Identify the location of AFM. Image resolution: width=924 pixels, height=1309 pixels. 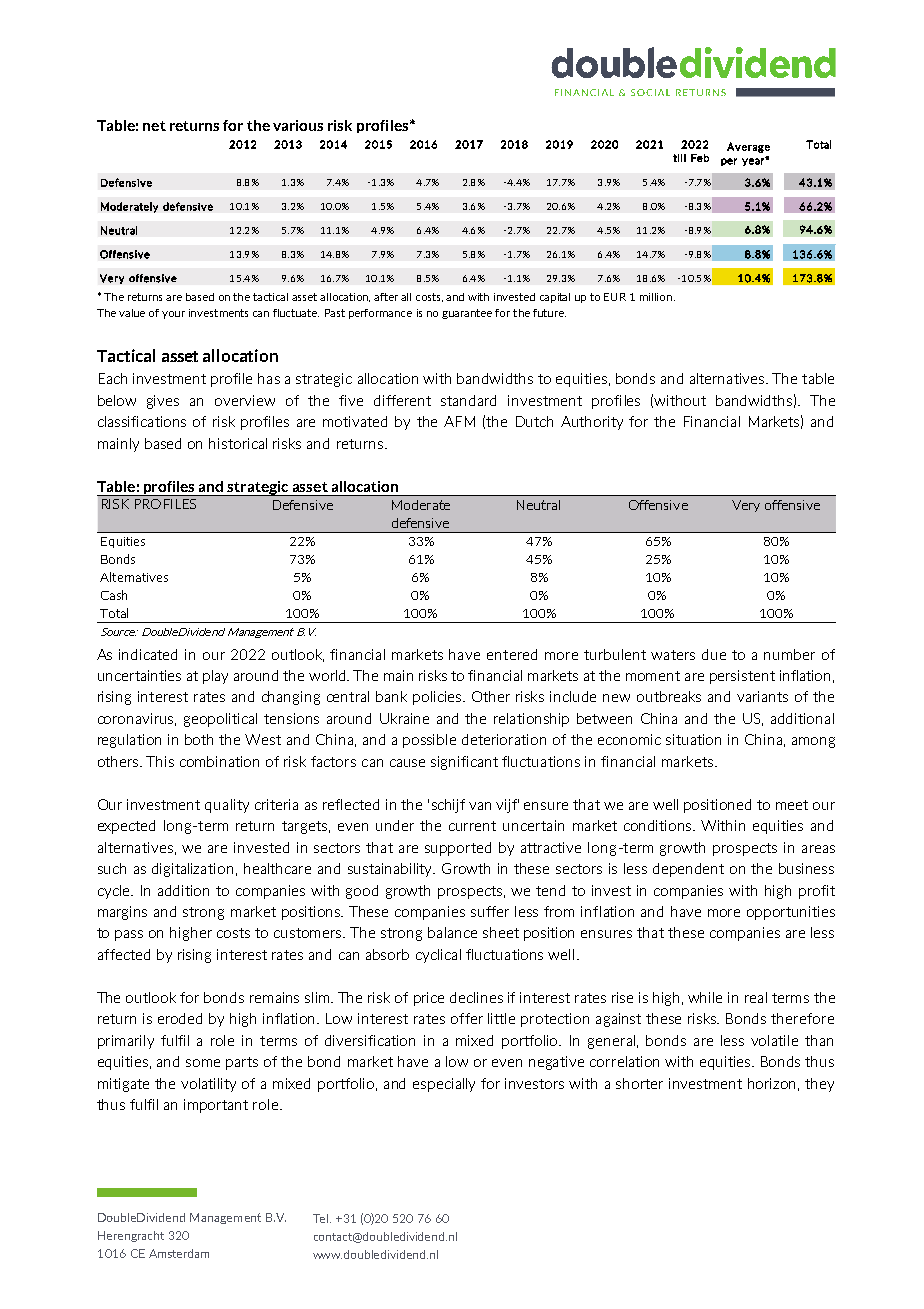
(459, 421).
